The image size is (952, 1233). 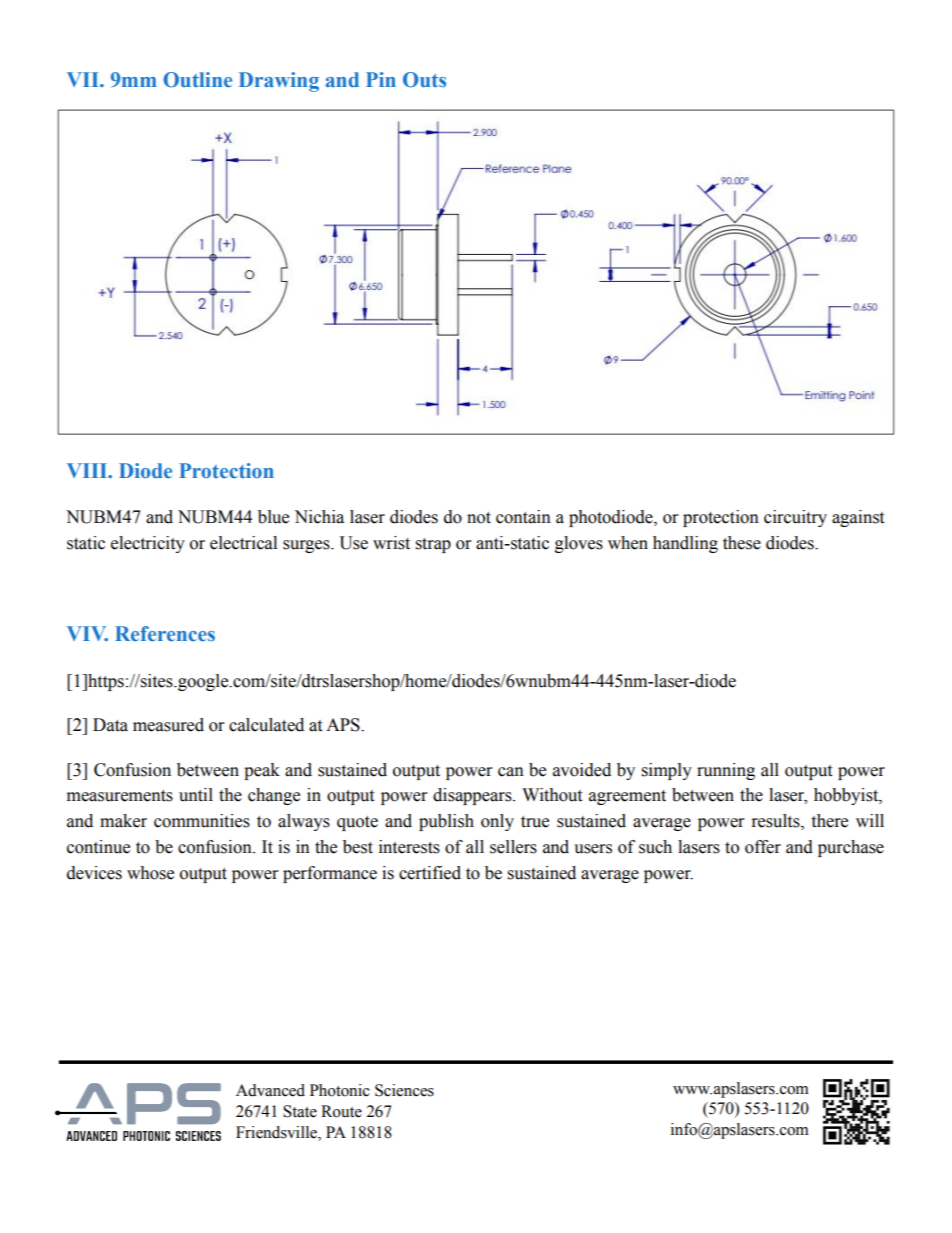 What do you see at coordinates (165, 634) in the screenshot?
I see `References` at bounding box center [165, 634].
